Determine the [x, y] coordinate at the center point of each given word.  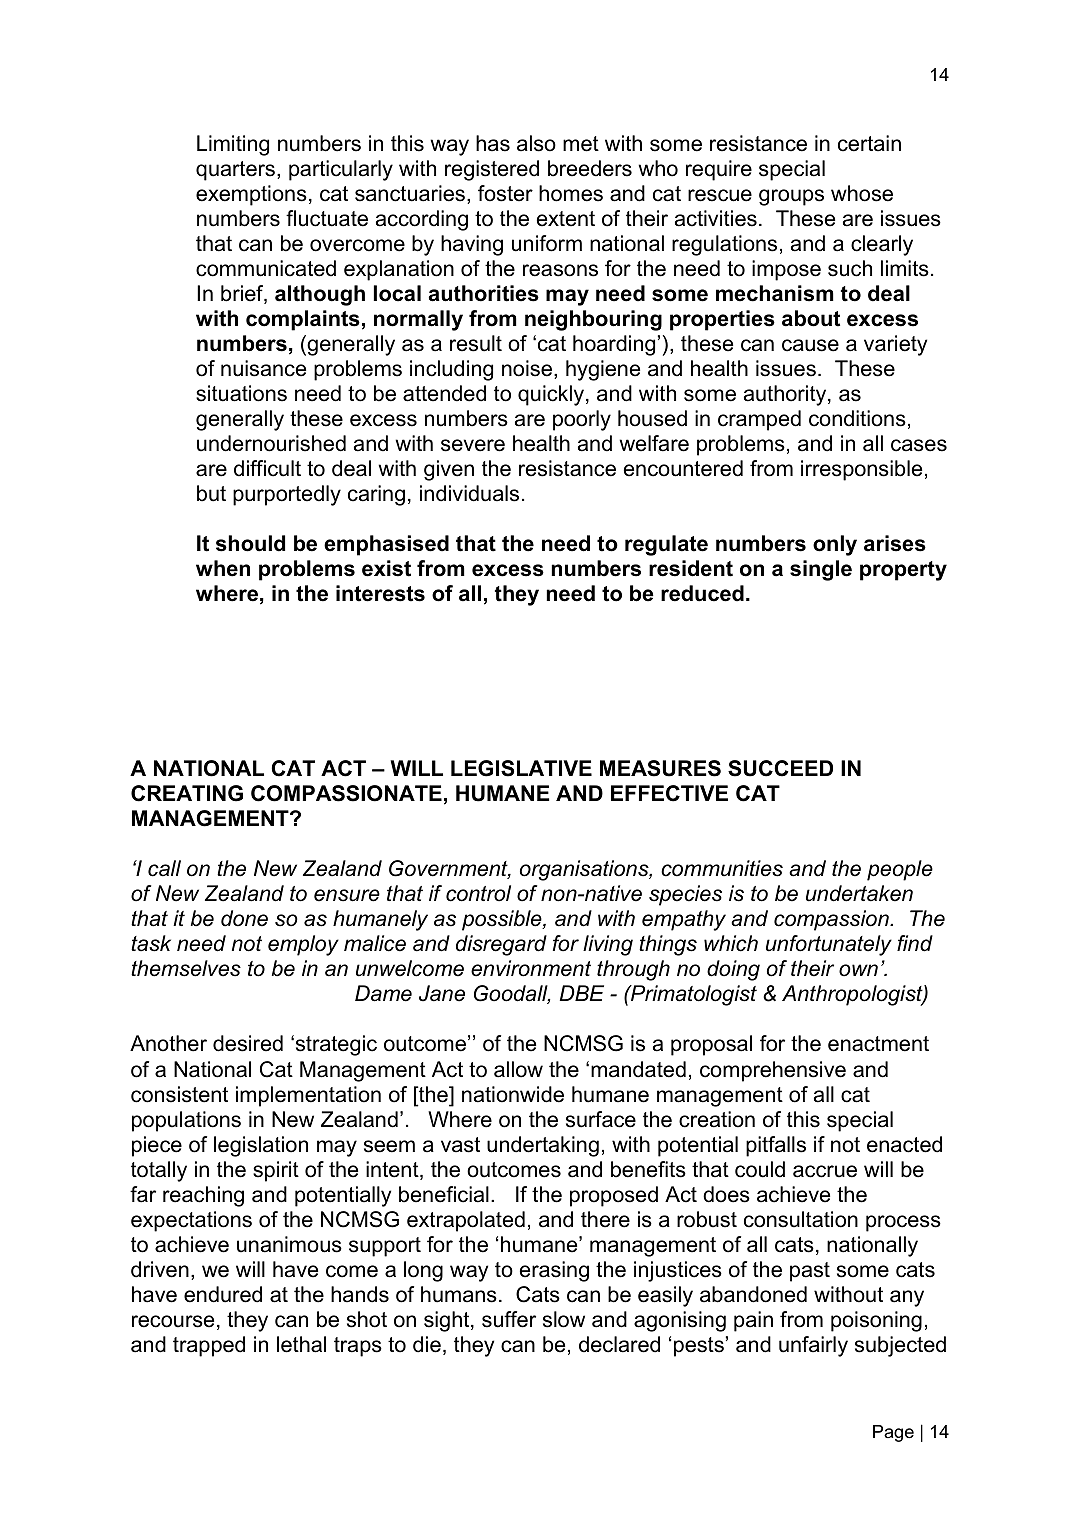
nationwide [513, 1094]
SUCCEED [780, 768]
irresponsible [861, 470]
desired [248, 1043]
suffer [509, 1319]
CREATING [187, 793]
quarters [235, 171]
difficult [267, 468]
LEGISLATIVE [521, 768]
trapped [209, 1346]
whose [862, 193]
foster [505, 193]
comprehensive [773, 1071]
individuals [469, 493]
